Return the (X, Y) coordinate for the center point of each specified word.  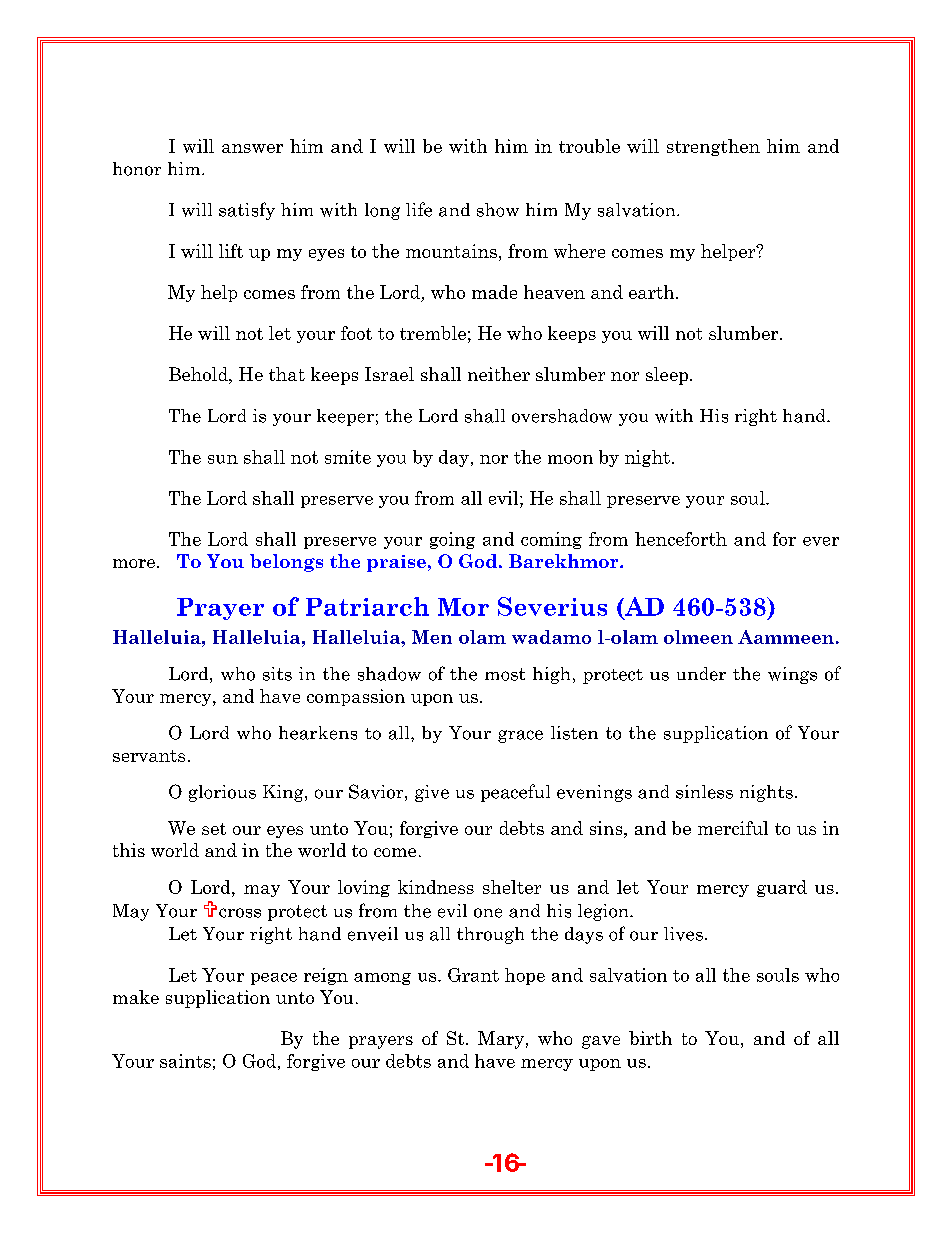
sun (223, 459)
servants (149, 756)
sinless (704, 792)
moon (570, 459)
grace (520, 736)
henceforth (681, 539)
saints (185, 1061)
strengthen (713, 147)
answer (252, 148)
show (498, 210)
